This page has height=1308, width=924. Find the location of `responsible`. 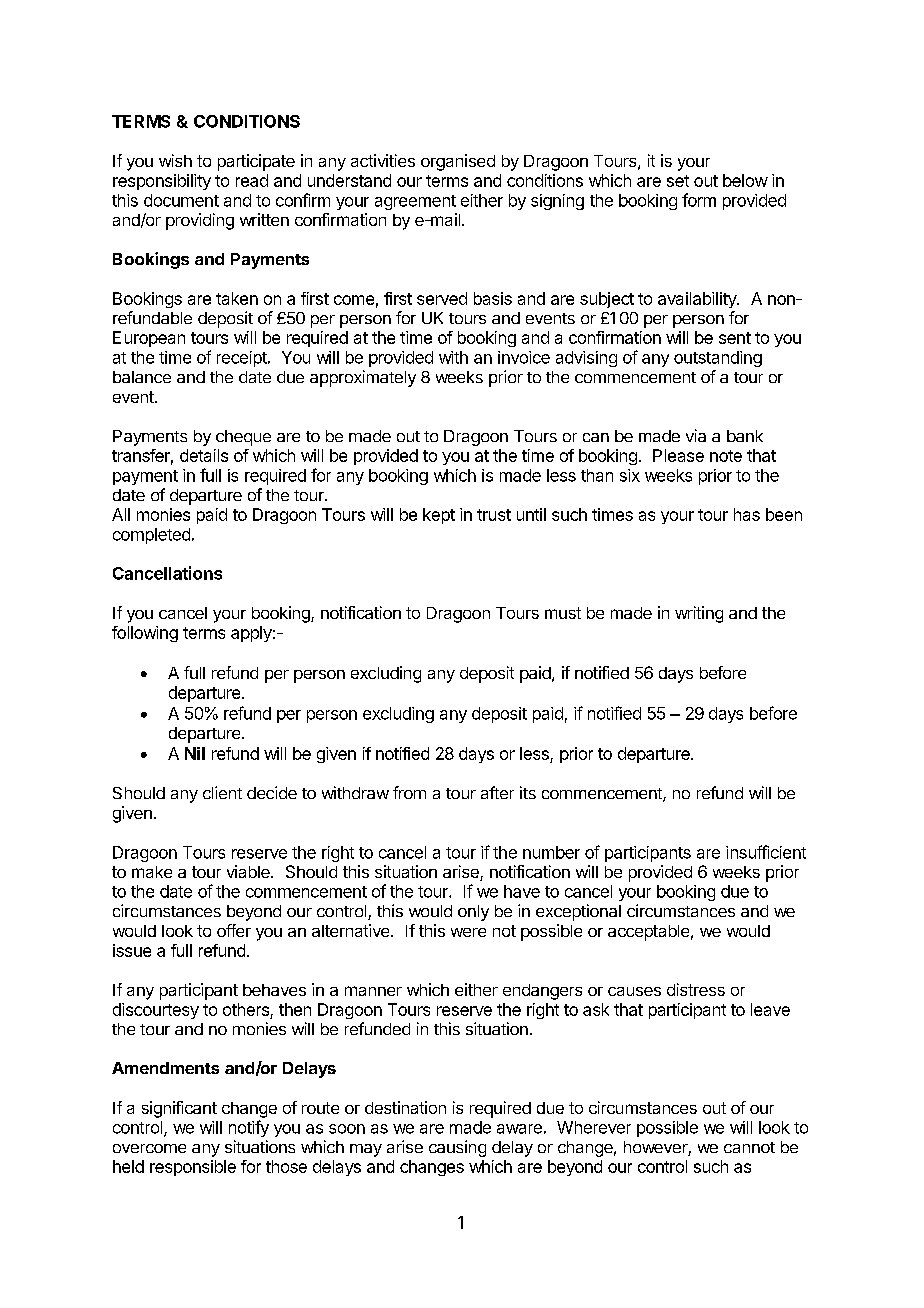

responsible is located at coordinates (193, 1168).
